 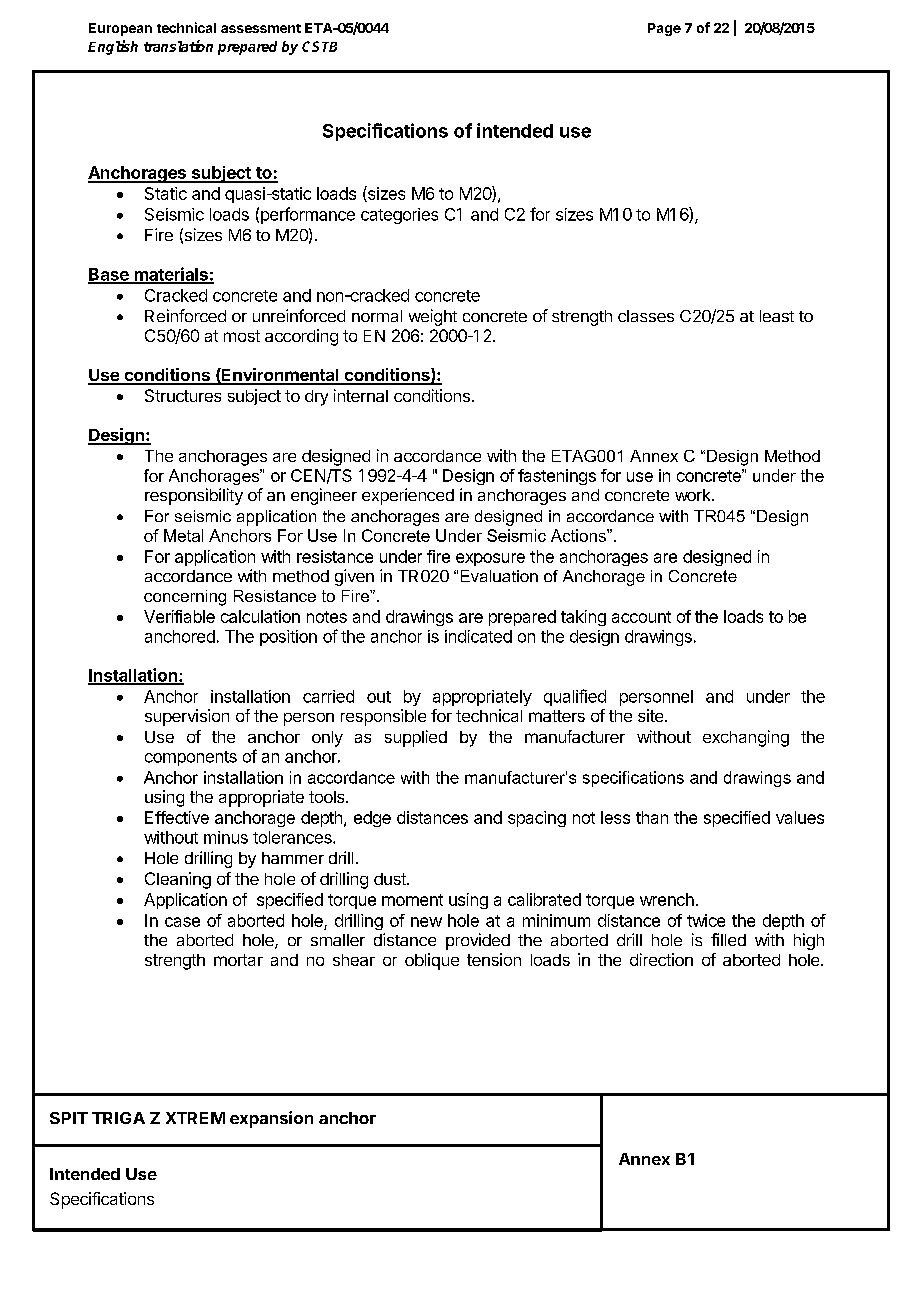 What do you see at coordinates (416, 738) in the screenshot?
I see `supplied` at bounding box center [416, 738].
